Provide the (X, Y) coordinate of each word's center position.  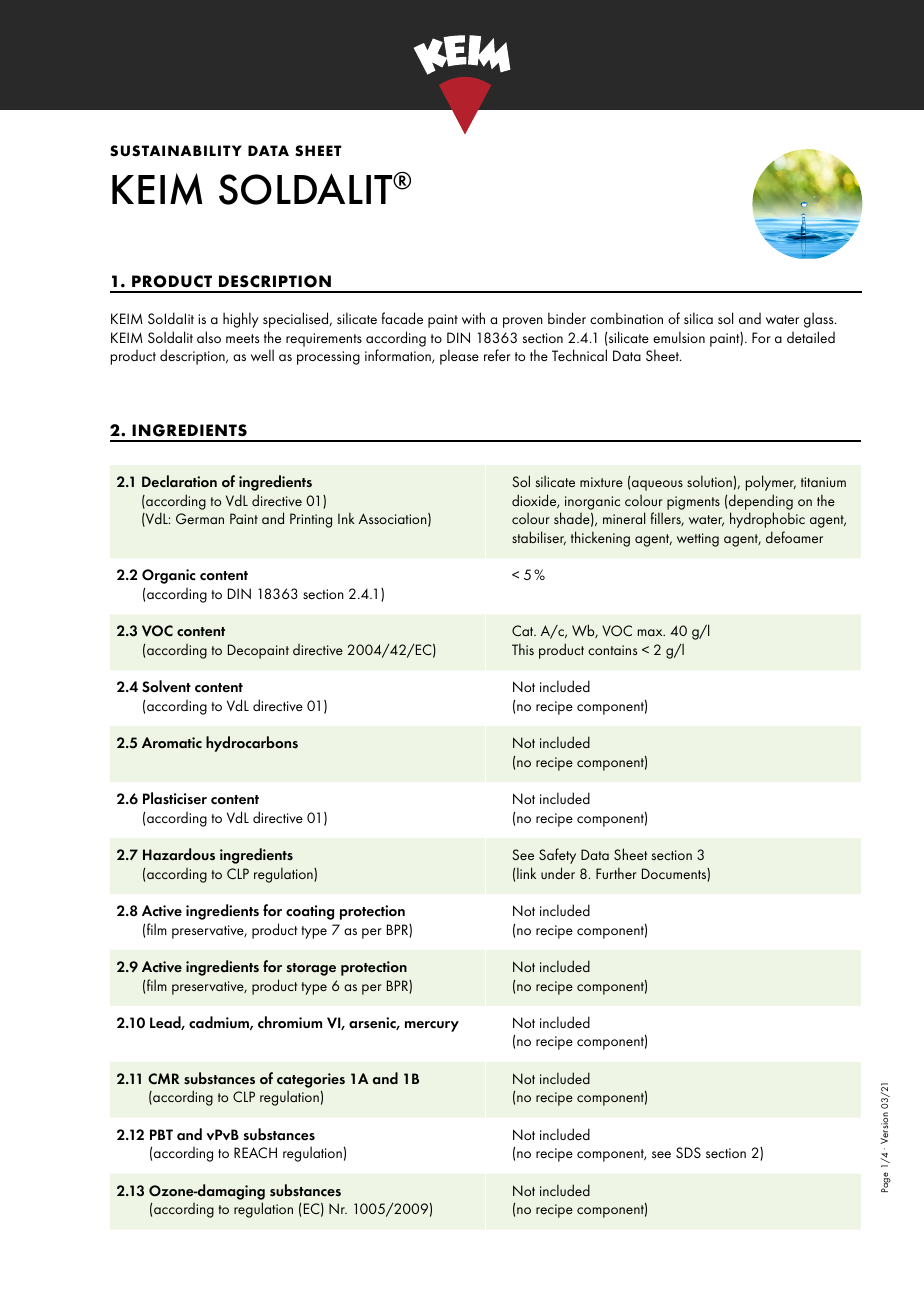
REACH (255, 1152)
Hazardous (179, 854)
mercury (432, 1026)
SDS (688, 1152)
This (523, 649)
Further (616, 873)
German (200, 518)
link (526, 873)
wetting (698, 540)
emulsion (679, 337)
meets (242, 338)
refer (497, 355)
